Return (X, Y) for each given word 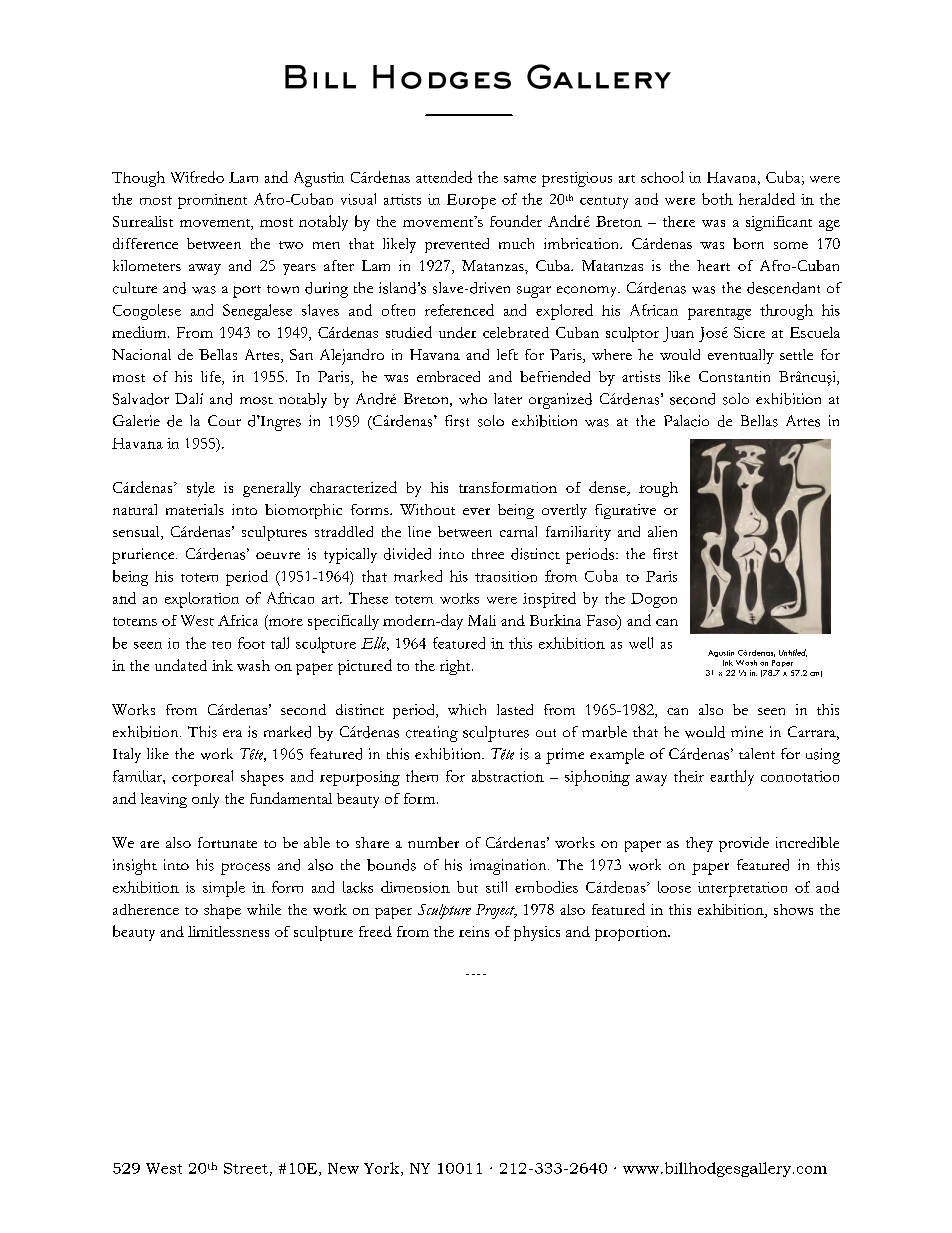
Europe (471, 201)
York (383, 1169)
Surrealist (143, 221)
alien (662, 531)
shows (793, 909)
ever (476, 511)
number (433, 842)
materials (195, 509)
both (717, 199)
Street (246, 1168)
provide (744, 844)
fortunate (227, 842)
